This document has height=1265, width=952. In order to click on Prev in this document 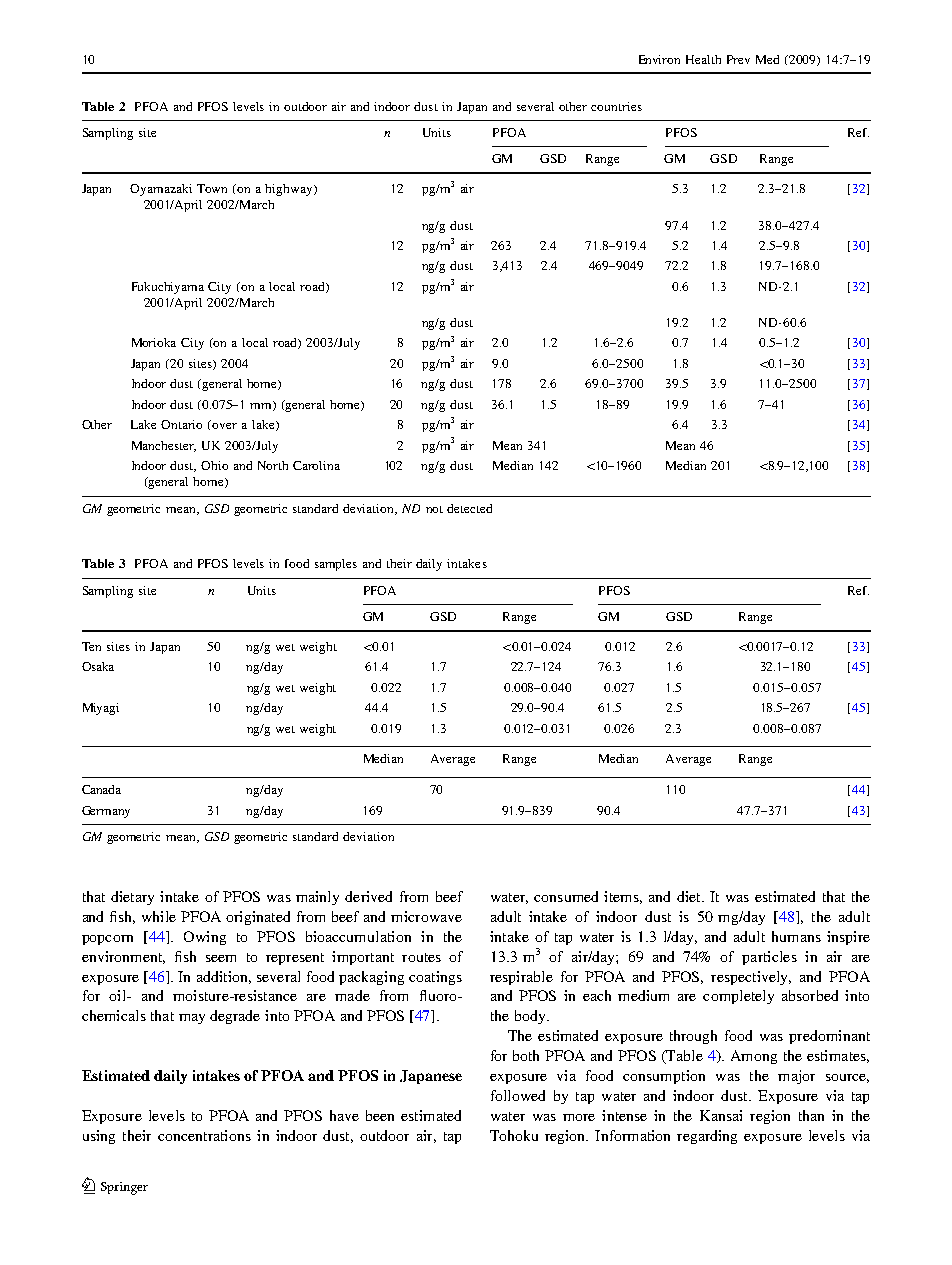, I will do `click(738, 59)`.
